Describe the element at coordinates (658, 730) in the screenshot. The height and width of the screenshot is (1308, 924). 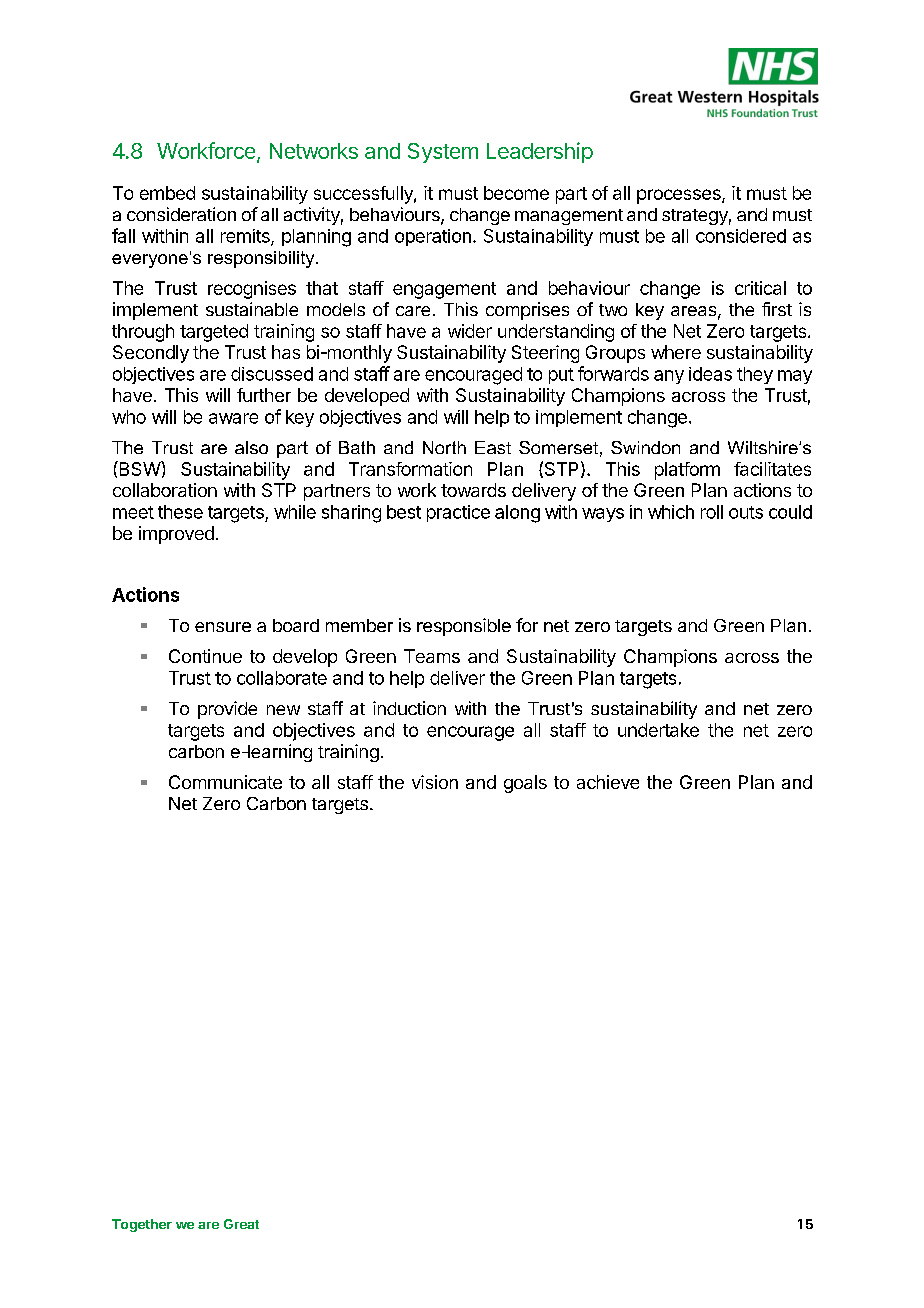
I see `undertake` at that location.
